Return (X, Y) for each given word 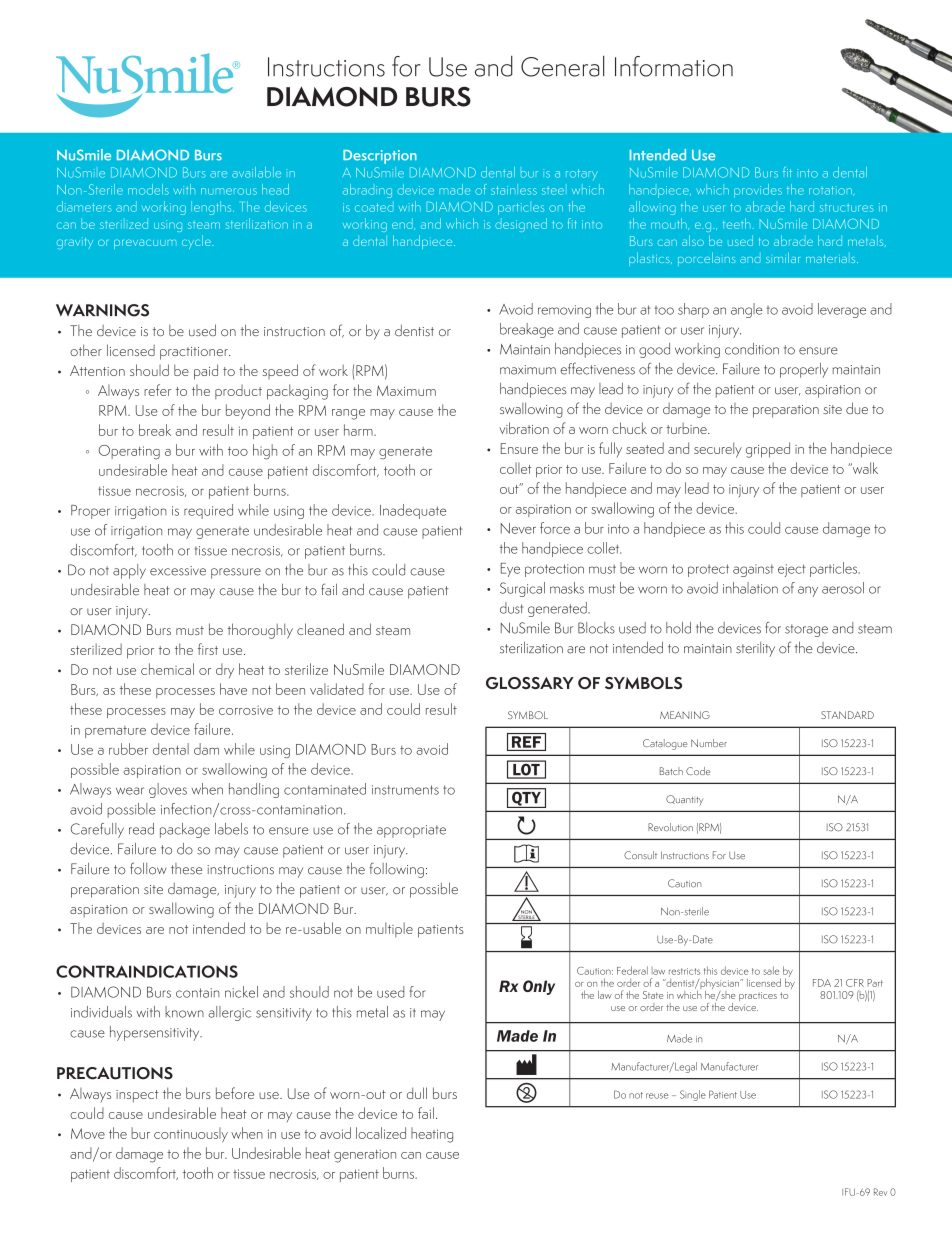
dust (511, 608)
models (148, 189)
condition (752, 349)
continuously (191, 1135)
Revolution (670, 827)
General (562, 66)
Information (674, 66)
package (185, 830)
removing (564, 311)
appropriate (411, 831)
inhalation (750, 588)
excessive (178, 571)
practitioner (195, 353)
